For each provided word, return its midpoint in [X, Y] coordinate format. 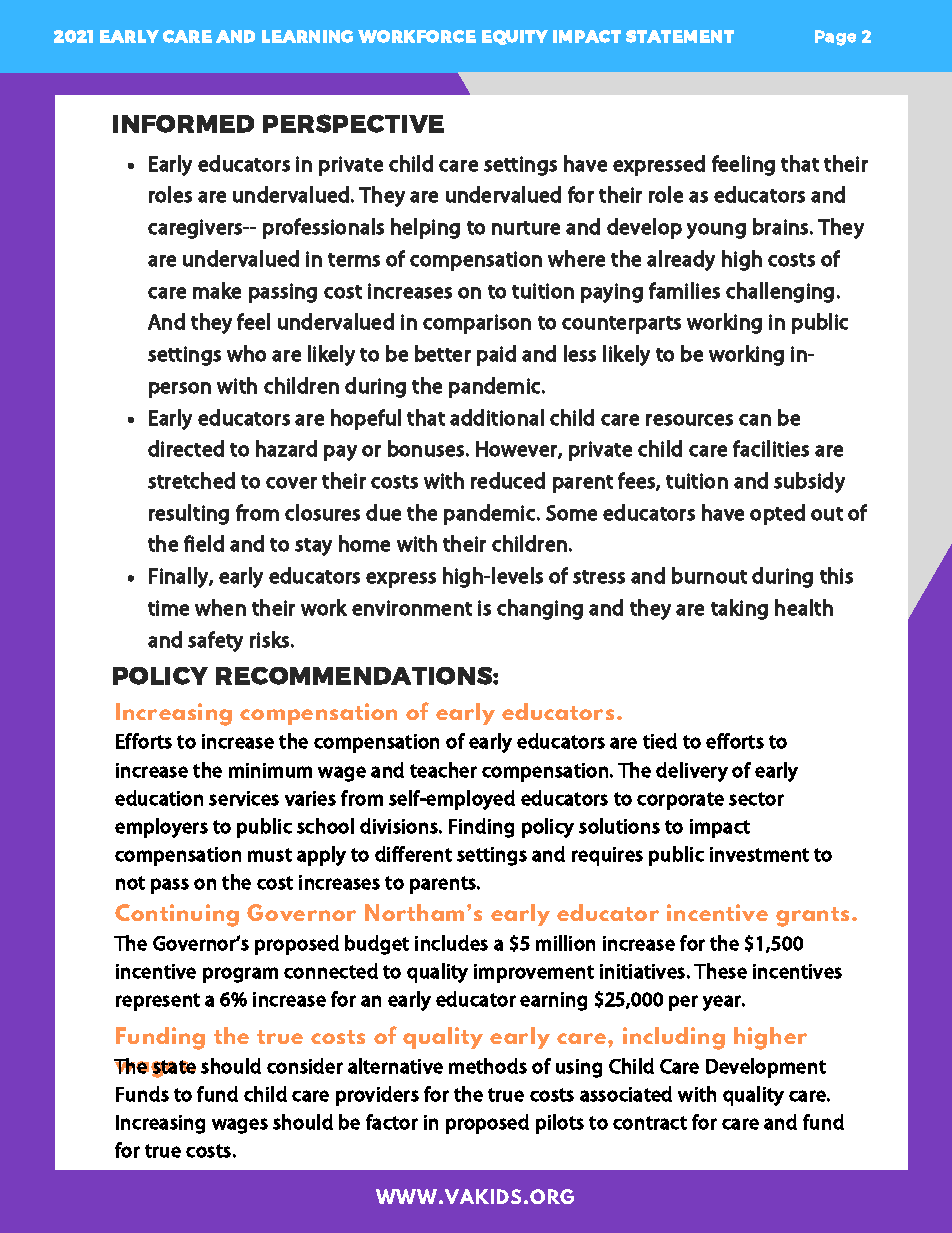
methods [488, 1066]
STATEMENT [680, 36]
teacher [443, 770]
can [755, 420]
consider [305, 1066]
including [674, 1038]
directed [186, 448]
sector [756, 799]
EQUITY [515, 37]
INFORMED [183, 124]
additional [497, 417]
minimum [270, 770]
